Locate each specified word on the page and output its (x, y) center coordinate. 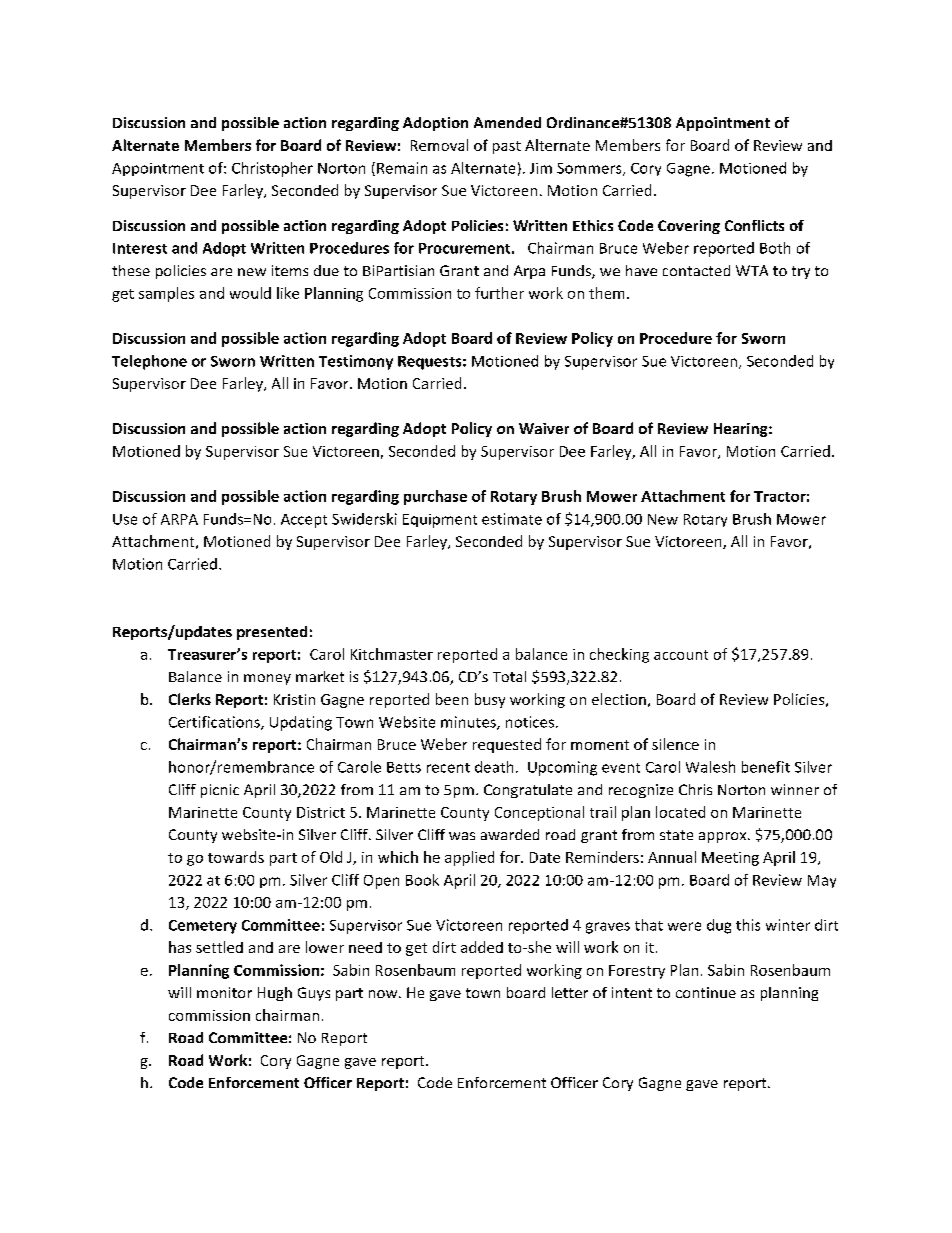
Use (125, 519)
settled (219, 947)
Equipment (440, 521)
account (681, 655)
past (507, 147)
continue (706, 992)
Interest (140, 248)
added (482, 947)
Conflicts (754, 225)
